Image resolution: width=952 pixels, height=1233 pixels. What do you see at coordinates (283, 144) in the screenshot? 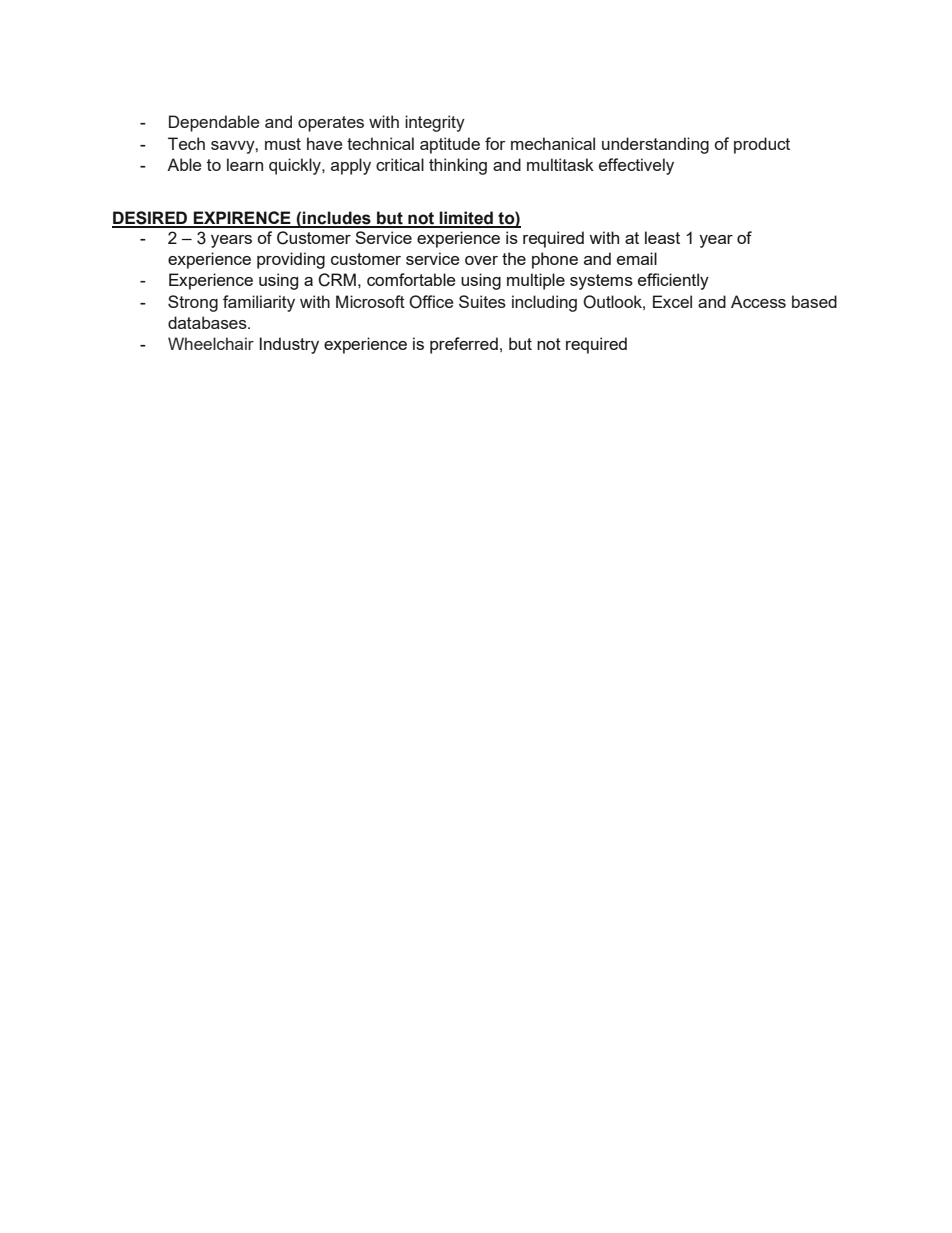
I see `must` at bounding box center [283, 144].
